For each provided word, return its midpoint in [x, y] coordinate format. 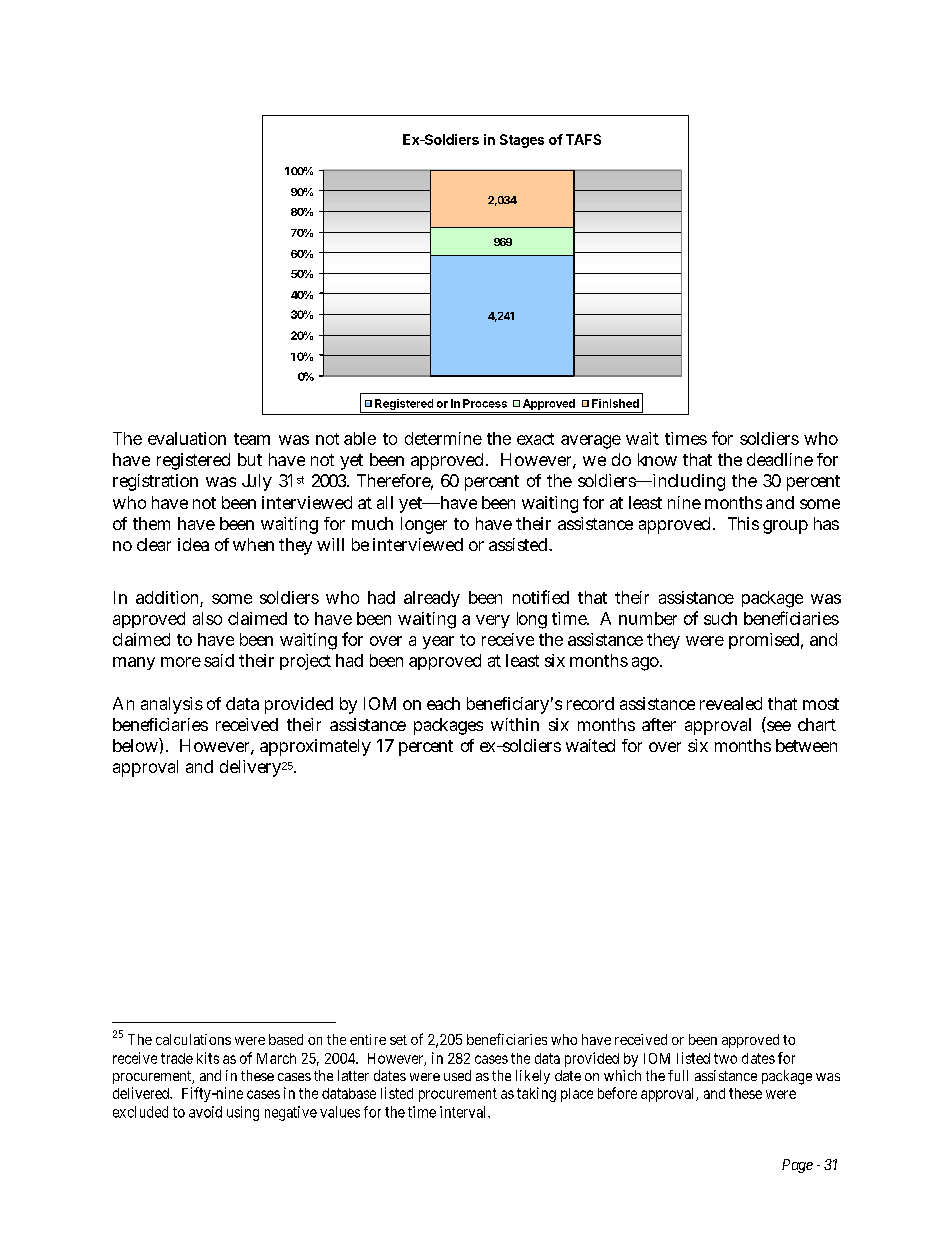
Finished [615, 403]
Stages [522, 141]
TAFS [583, 139]
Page [797, 1166]
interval [464, 1112]
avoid [205, 1112]
